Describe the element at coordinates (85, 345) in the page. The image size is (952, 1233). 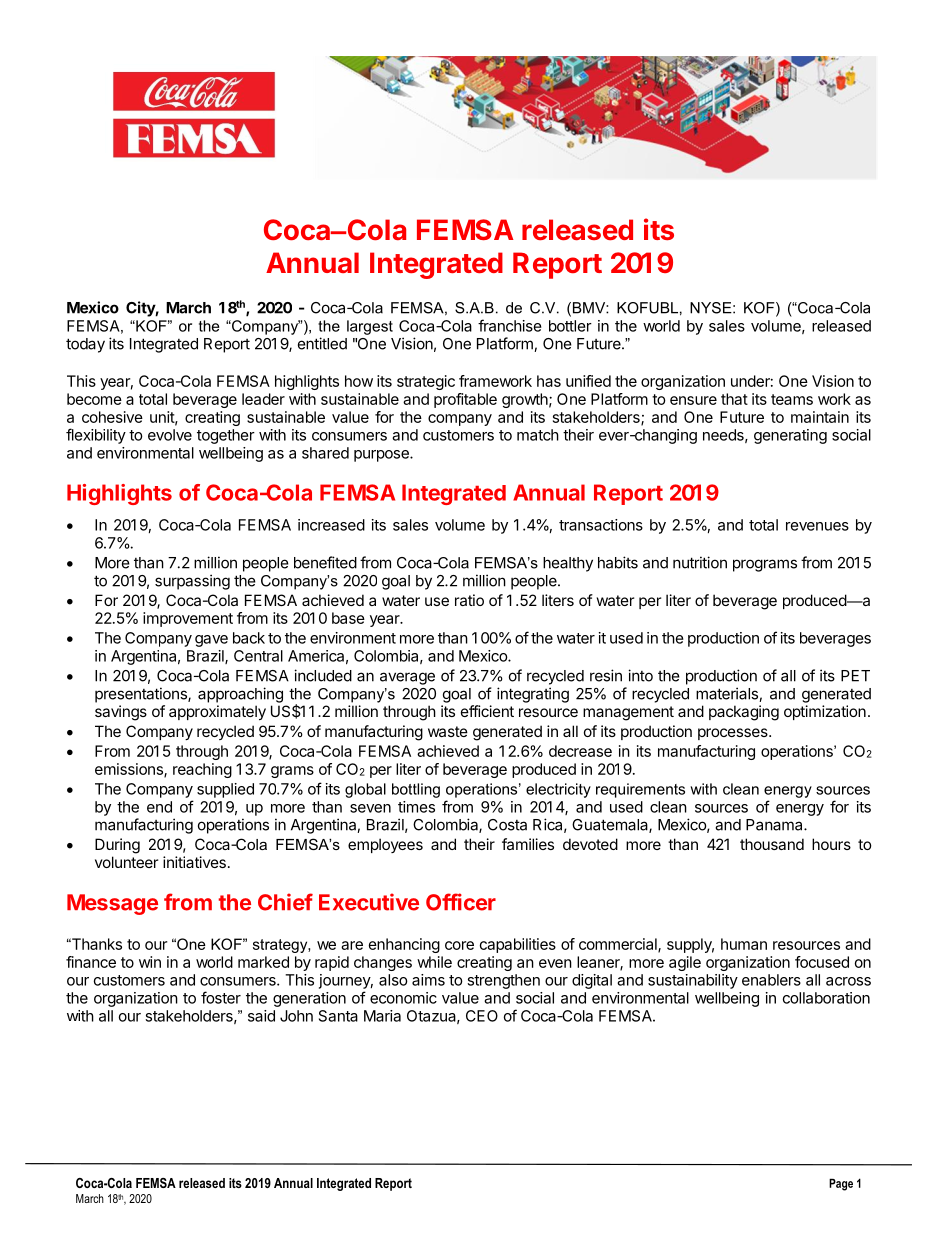
I see `today` at that location.
